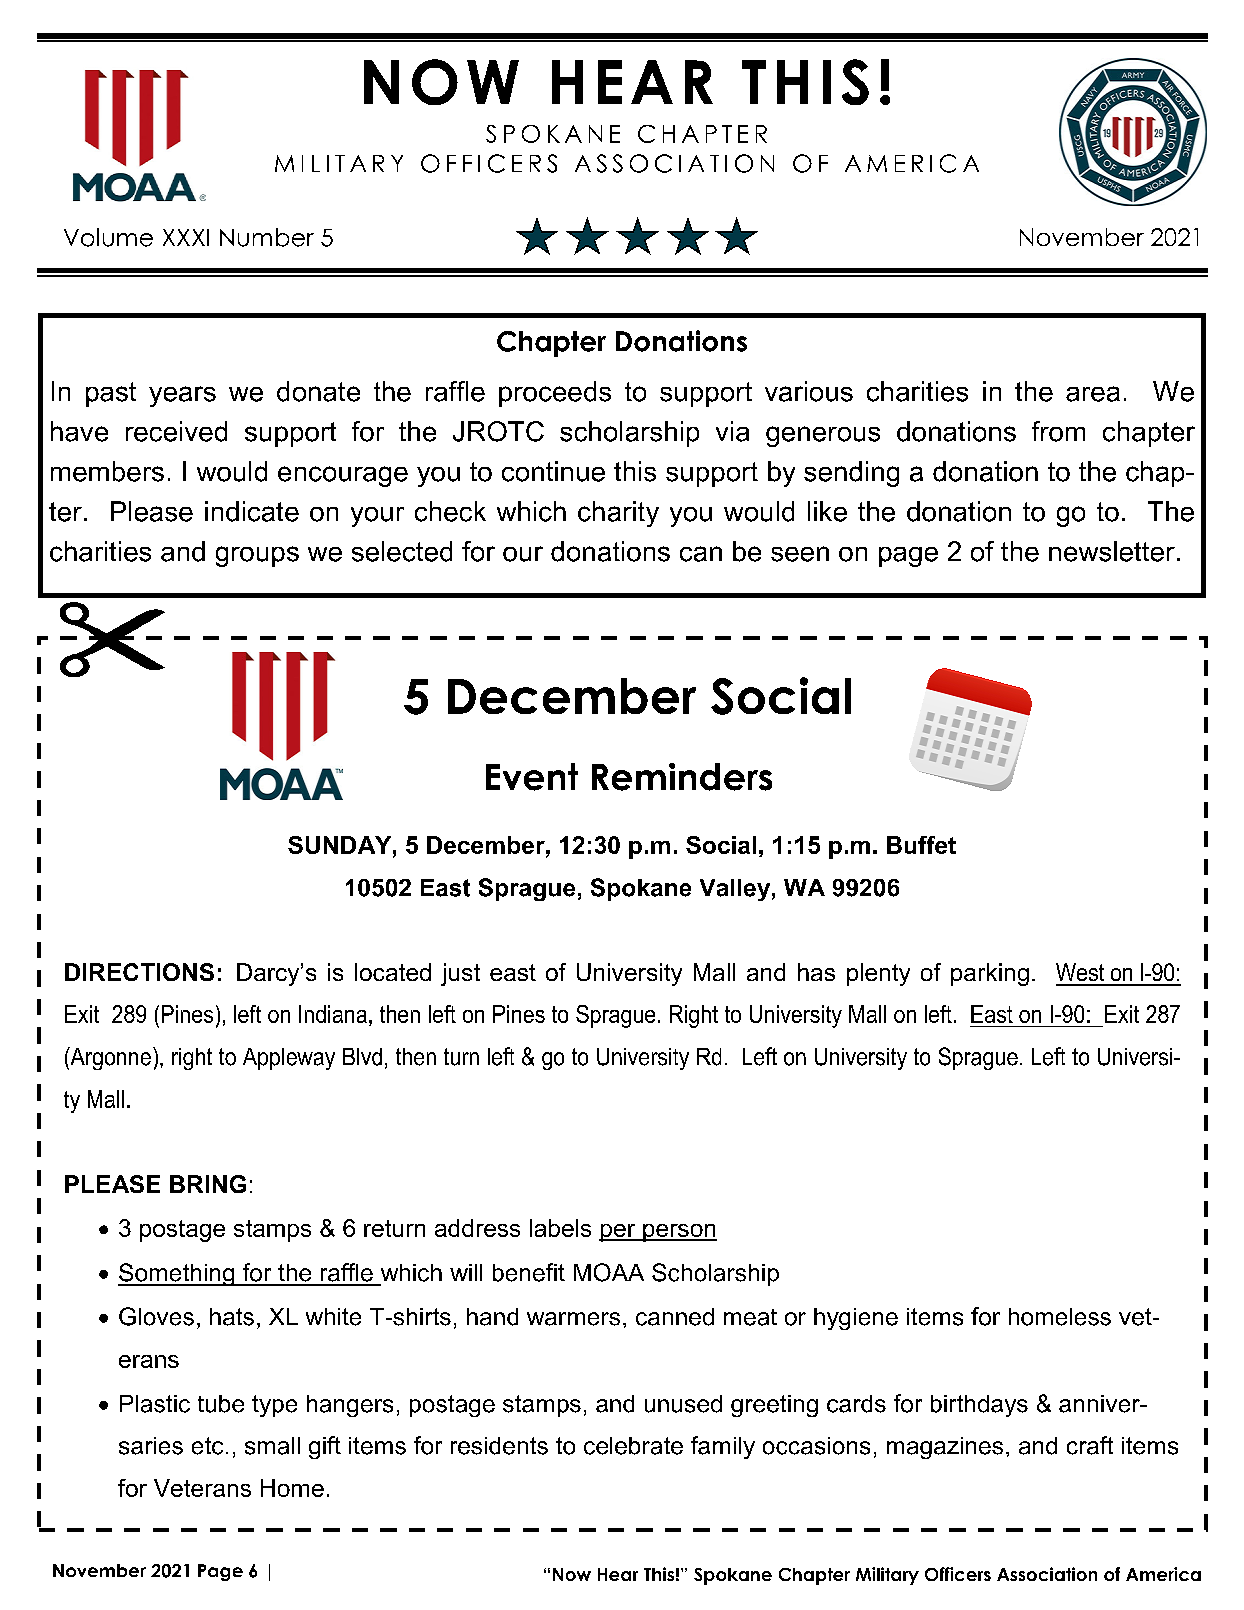  I want to click on celebrate, so click(633, 1446).
